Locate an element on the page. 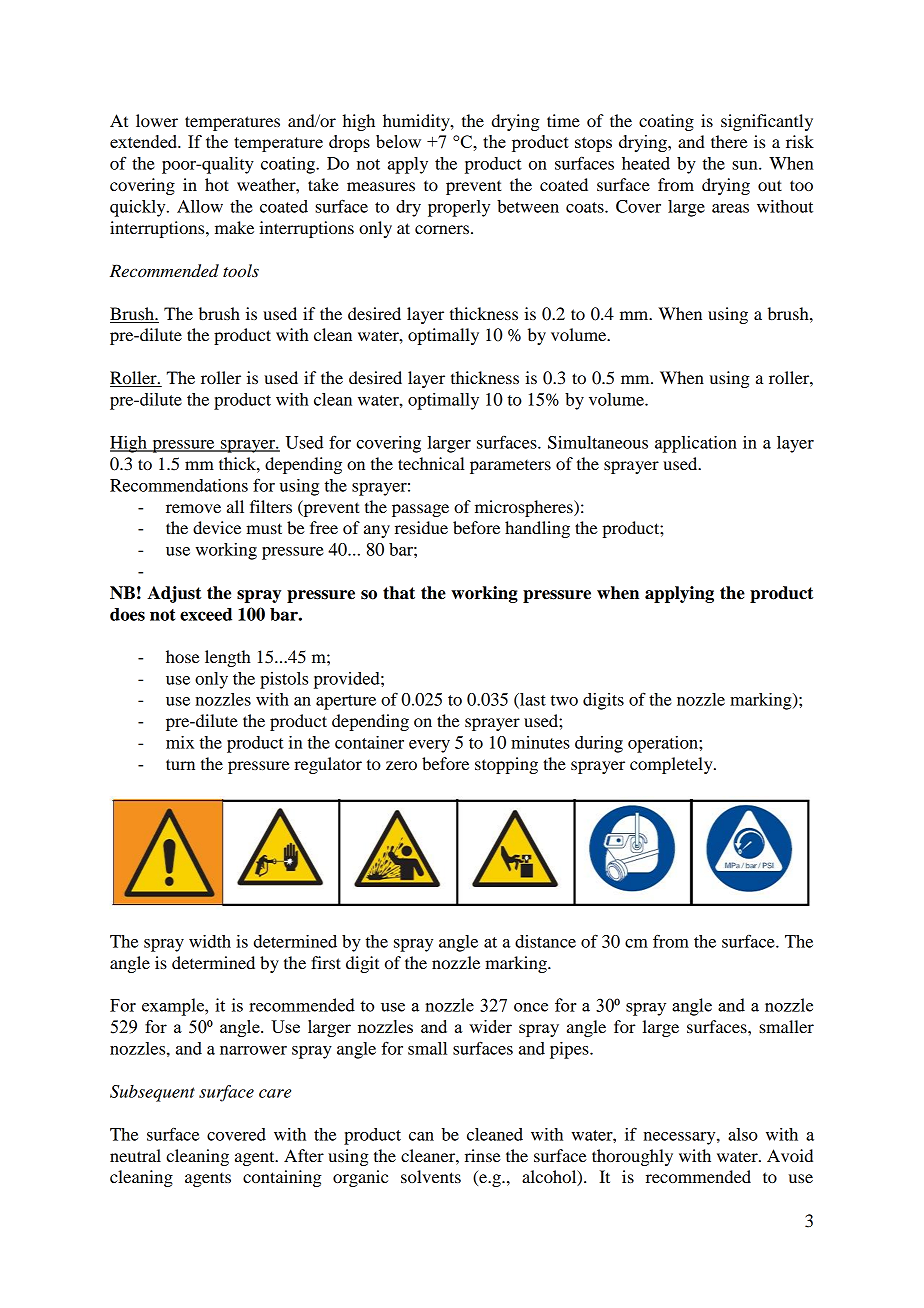  there is located at coordinates (729, 141).
